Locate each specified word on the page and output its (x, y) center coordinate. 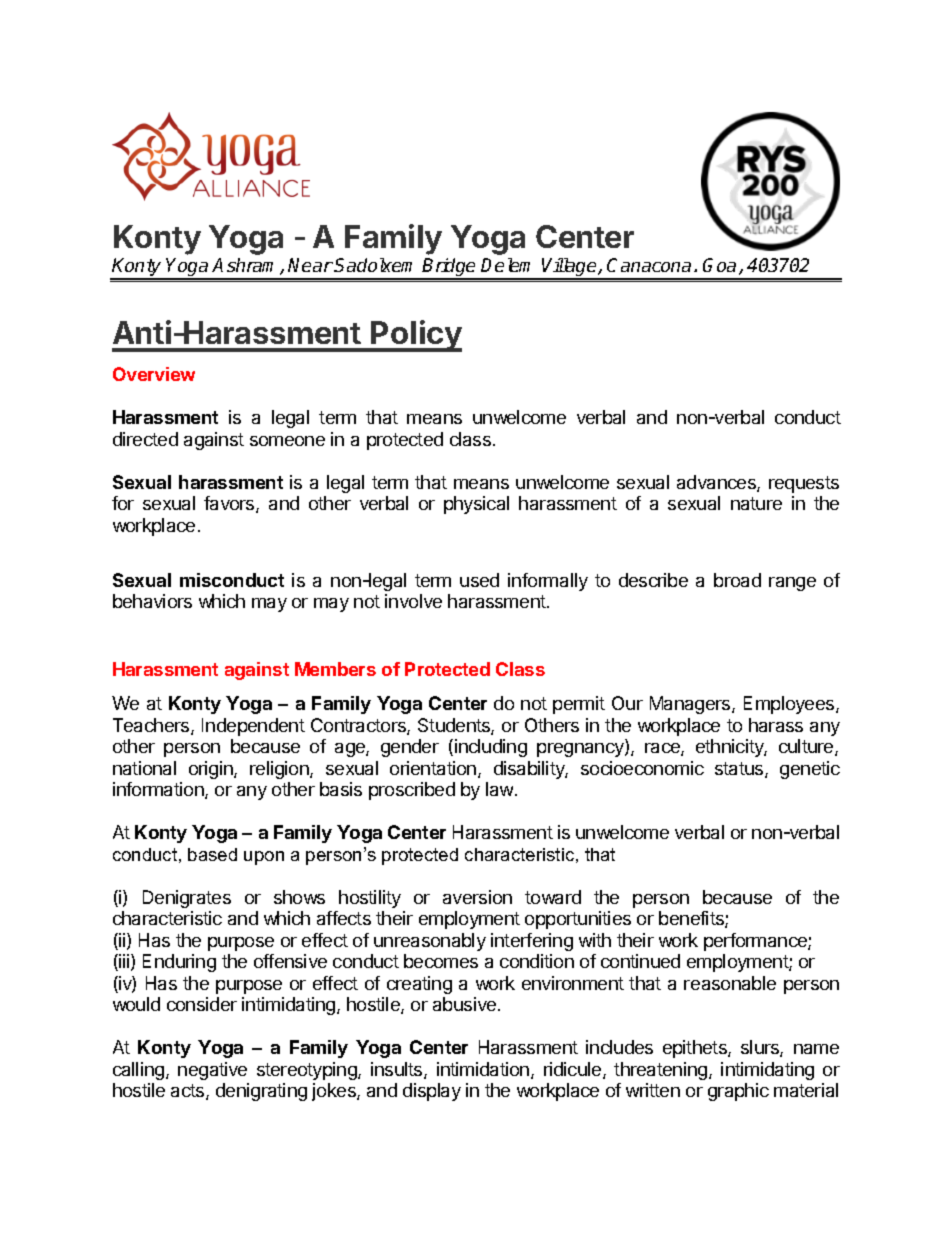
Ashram (246, 266)
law (501, 789)
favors (230, 504)
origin (212, 770)
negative (212, 1071)
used (479, 580)
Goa (721, 266)
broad (737, 580)
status (740, 770)
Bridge (450, 269)
